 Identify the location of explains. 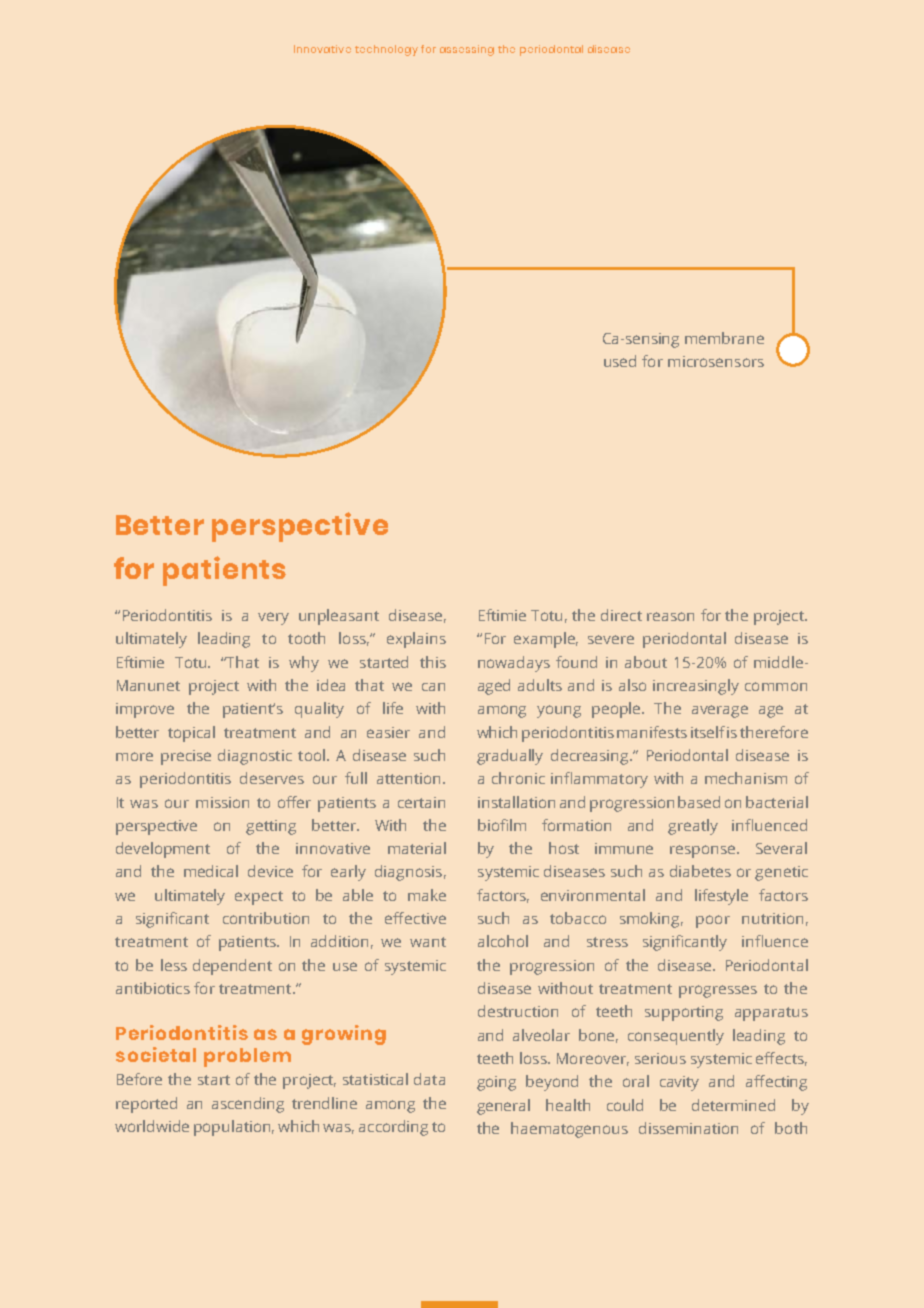
(416, 640).
